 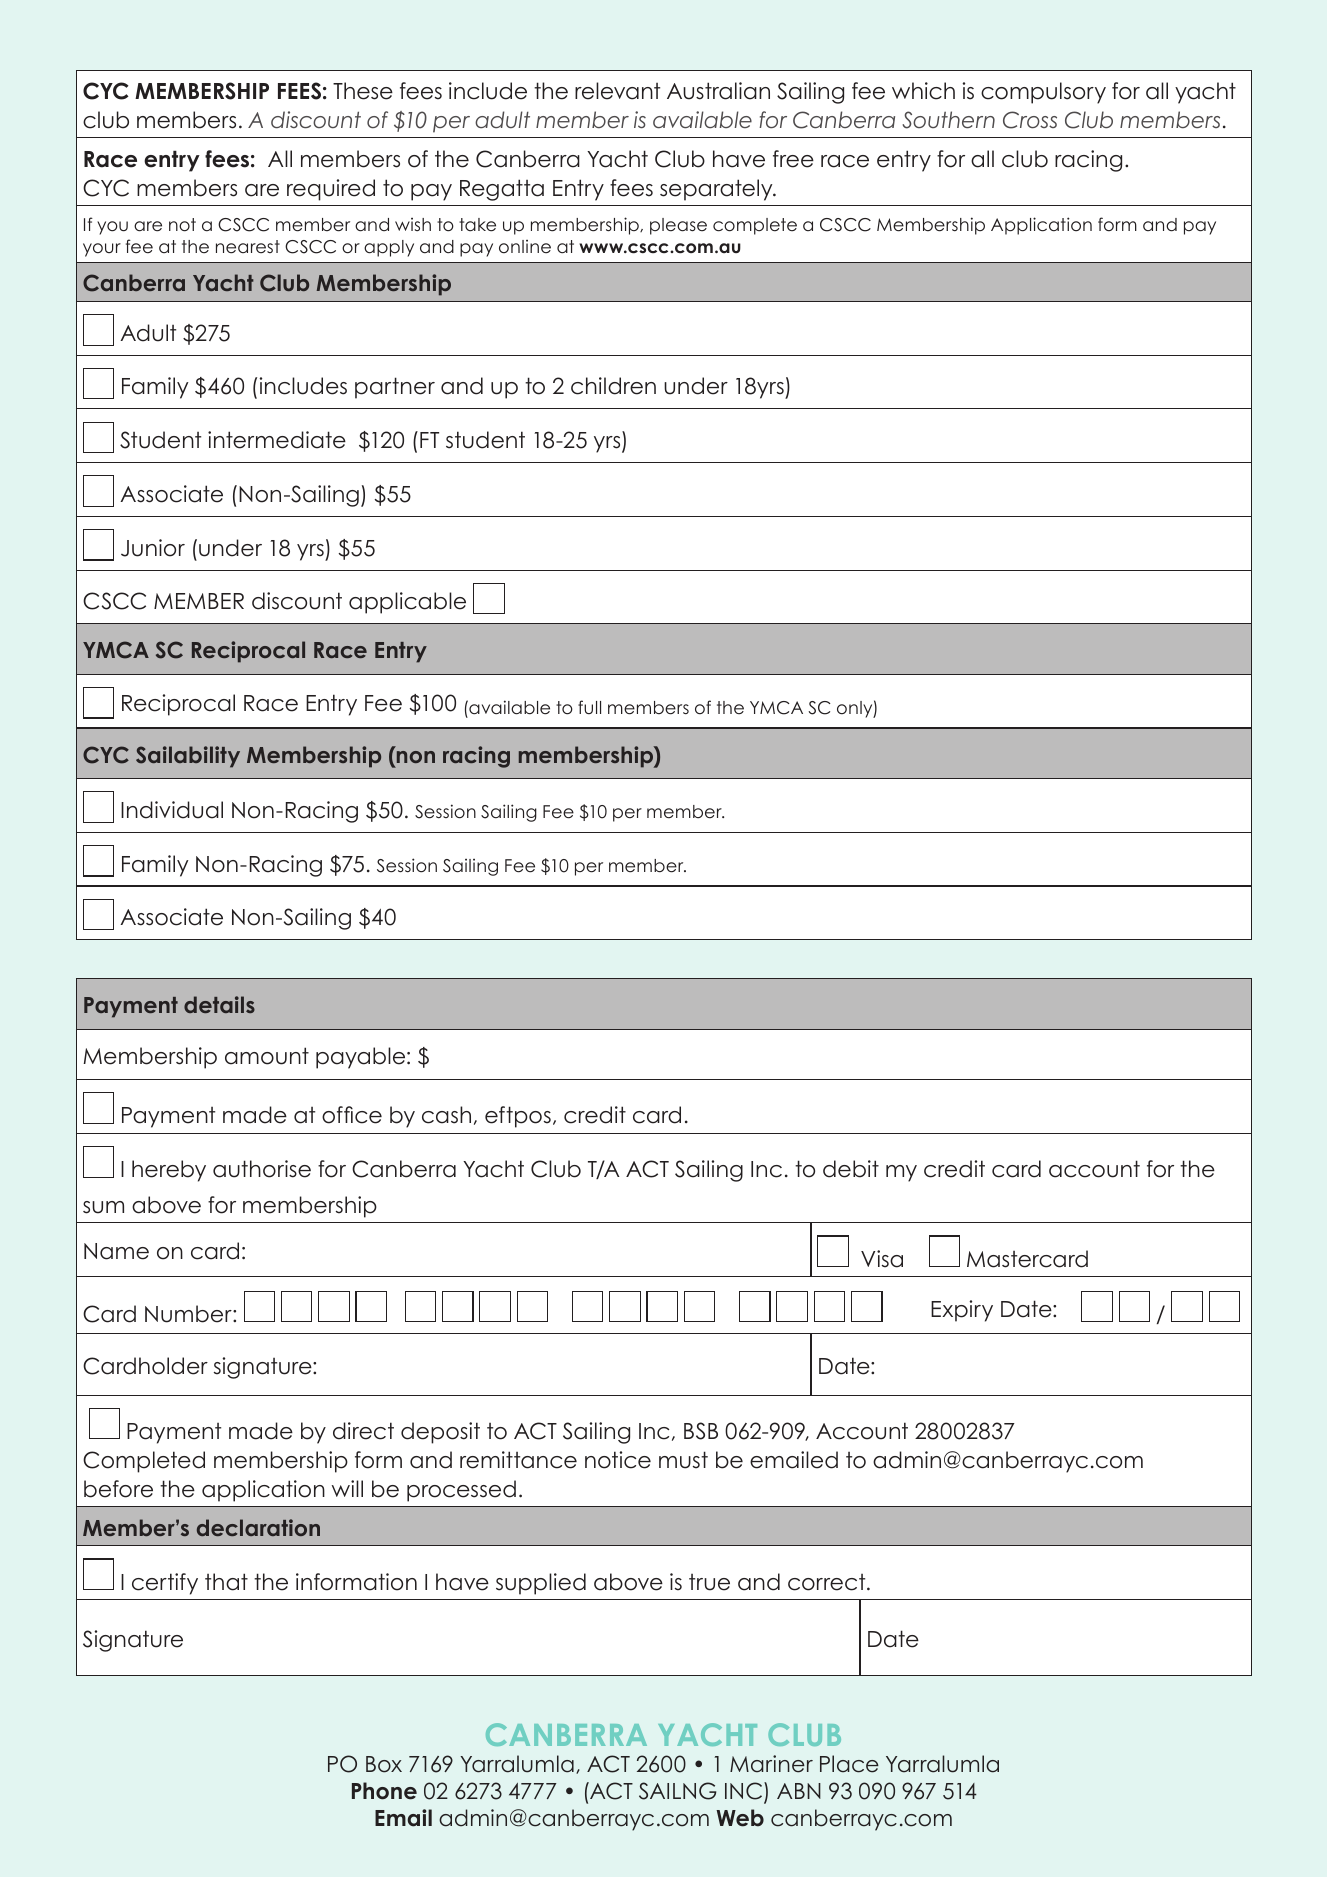 I want to click on nearest, so click(x=248, y=247).
